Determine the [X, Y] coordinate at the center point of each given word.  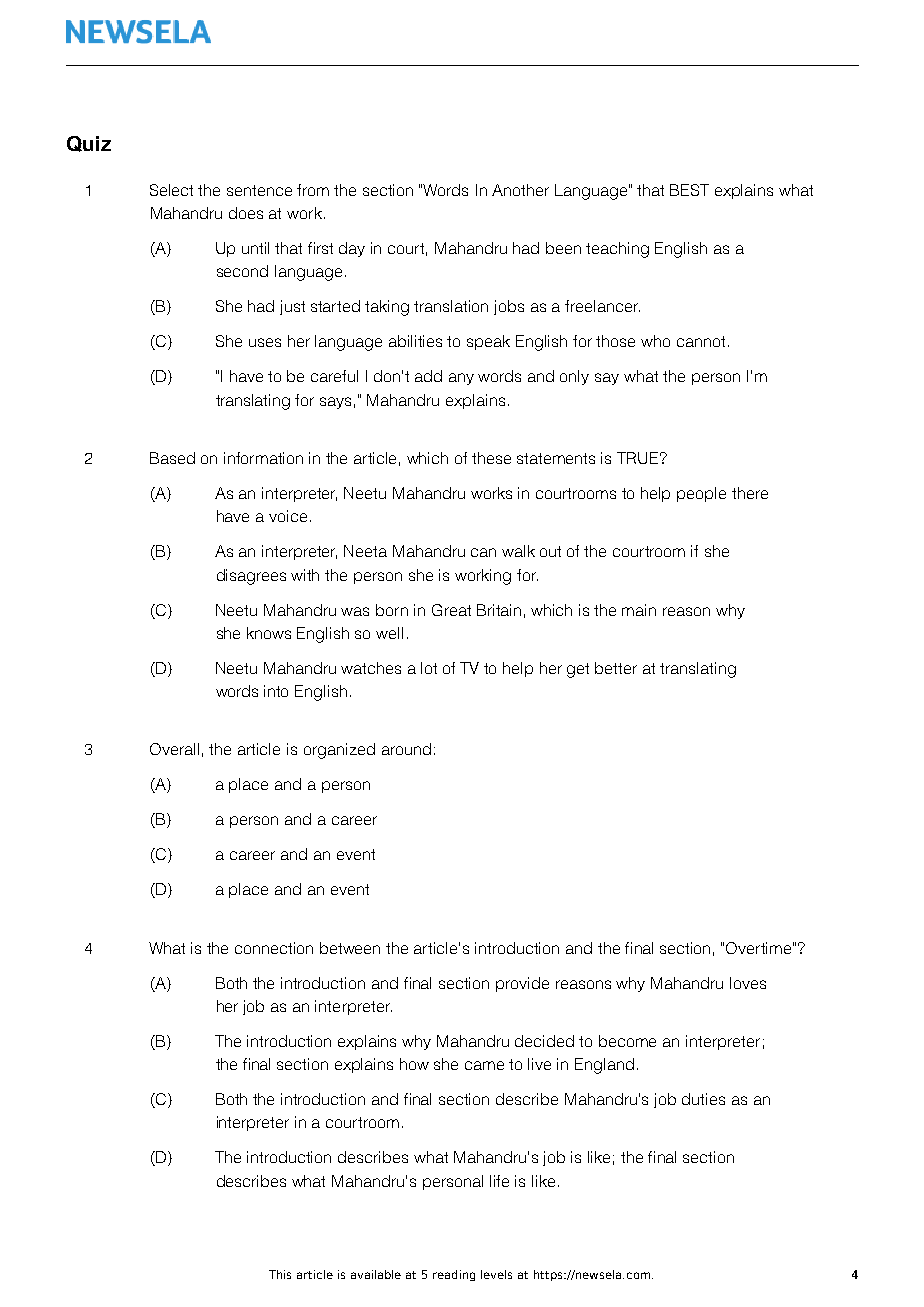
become [627, 1041]
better [616, 668]
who [655, 341]
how [414, 1064]
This [280, 1274]
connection [274, 948]
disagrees [251, 577]
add [428, 376]
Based [172, 458]
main [639, 610]
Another [520, 190]
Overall [174, 749]
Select [171, 190]
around [406, 749]
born [392, 610]
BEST [689, 190]
